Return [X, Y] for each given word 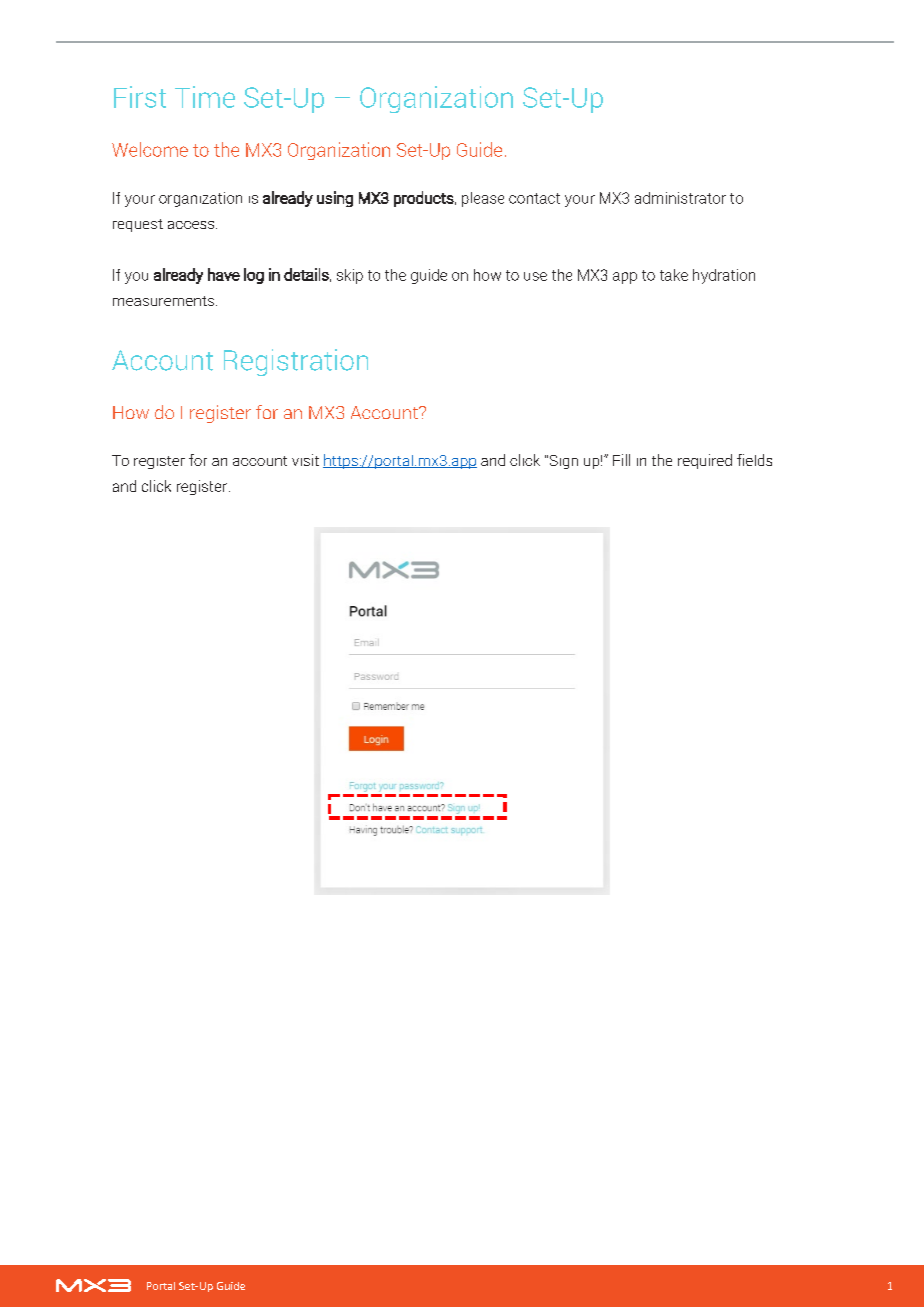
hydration [724, 276]
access [192, 225]
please [483, 199]
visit [305, 460]
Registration [296, 362]
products [425, 199]
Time [205, 97]
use [535, 276]
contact [534, 198]
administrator [680, 198]
